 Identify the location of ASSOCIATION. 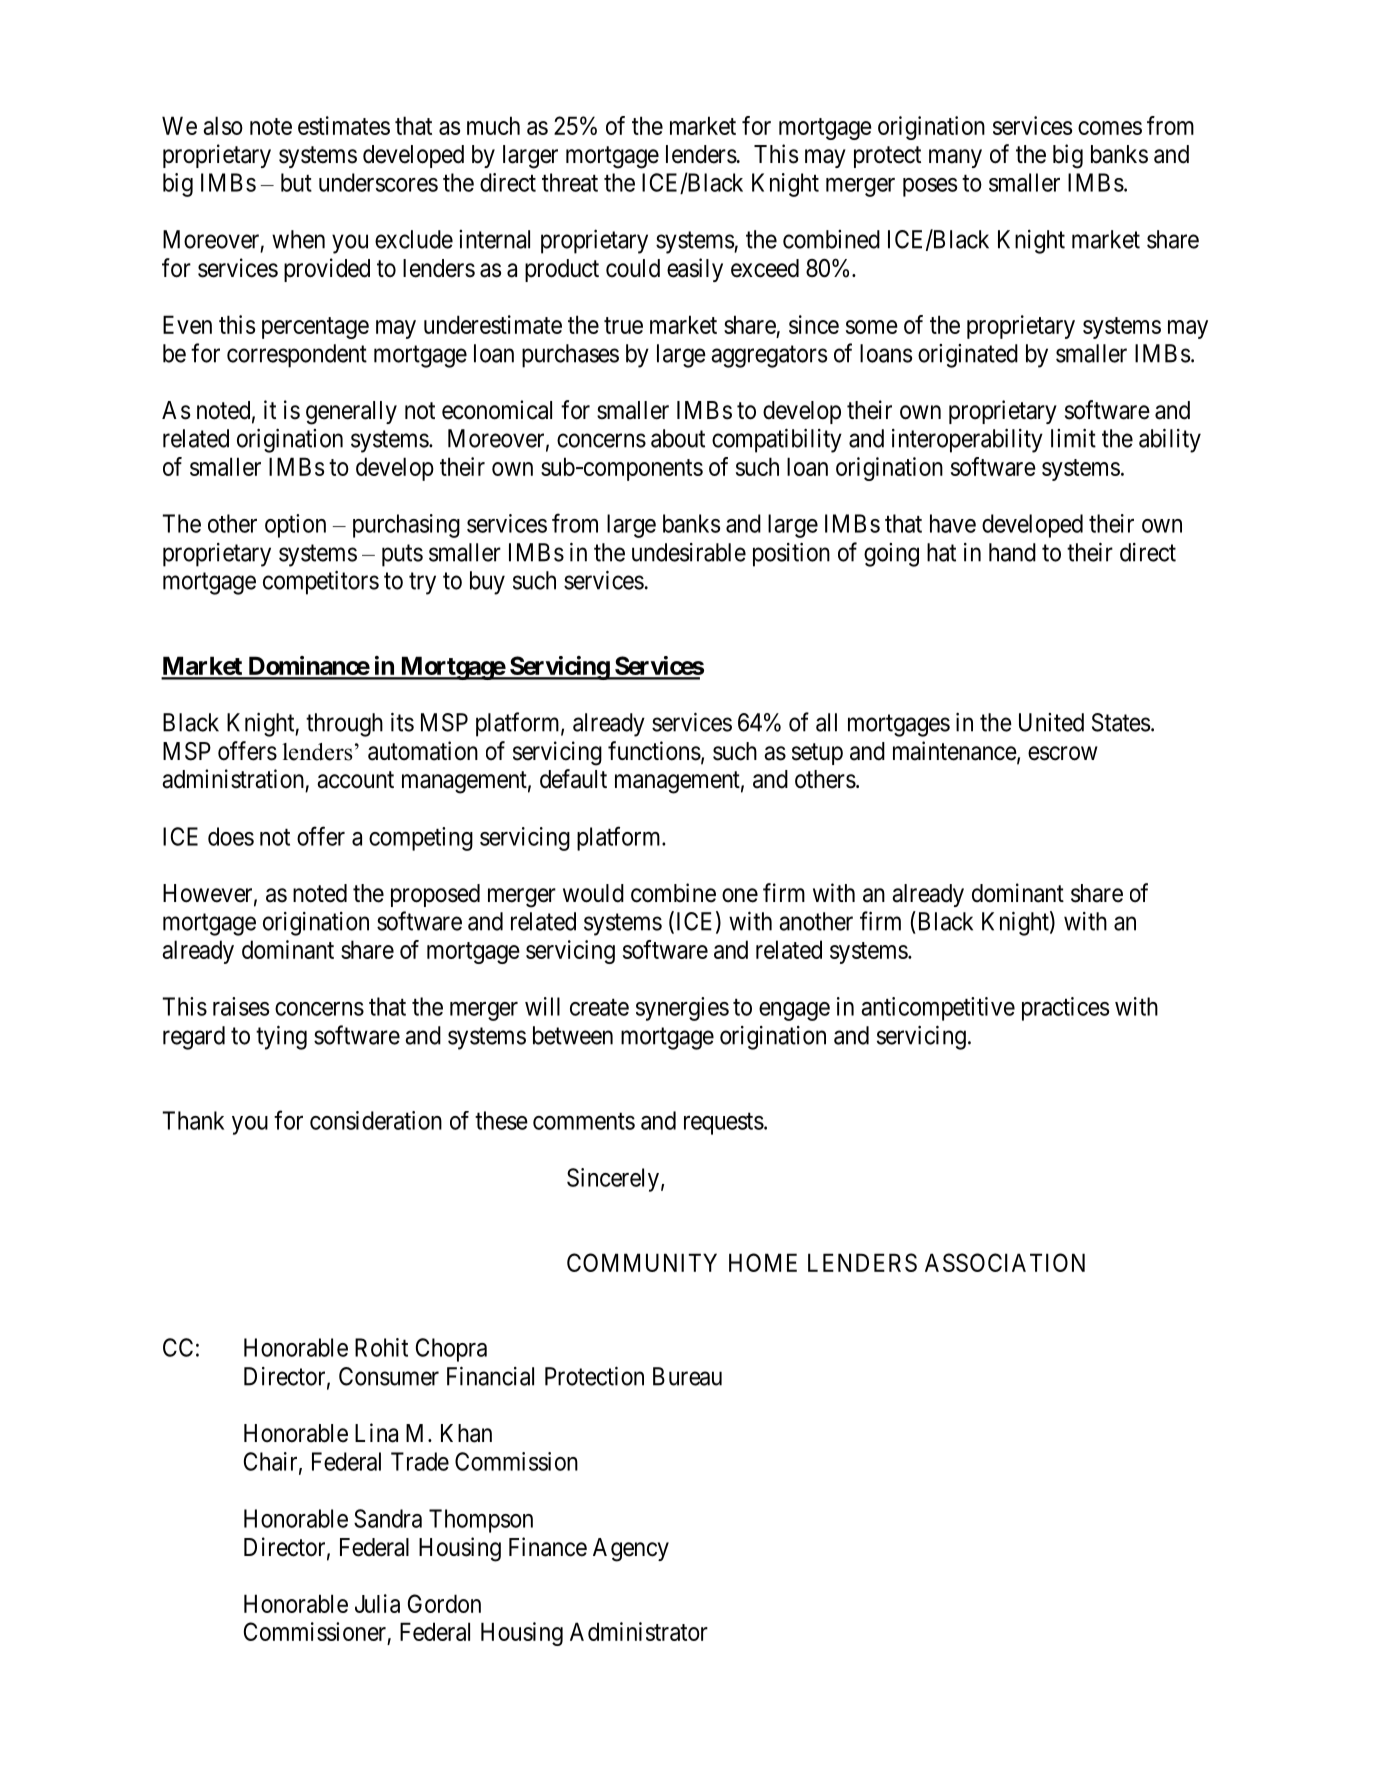
(1005, 1262).
